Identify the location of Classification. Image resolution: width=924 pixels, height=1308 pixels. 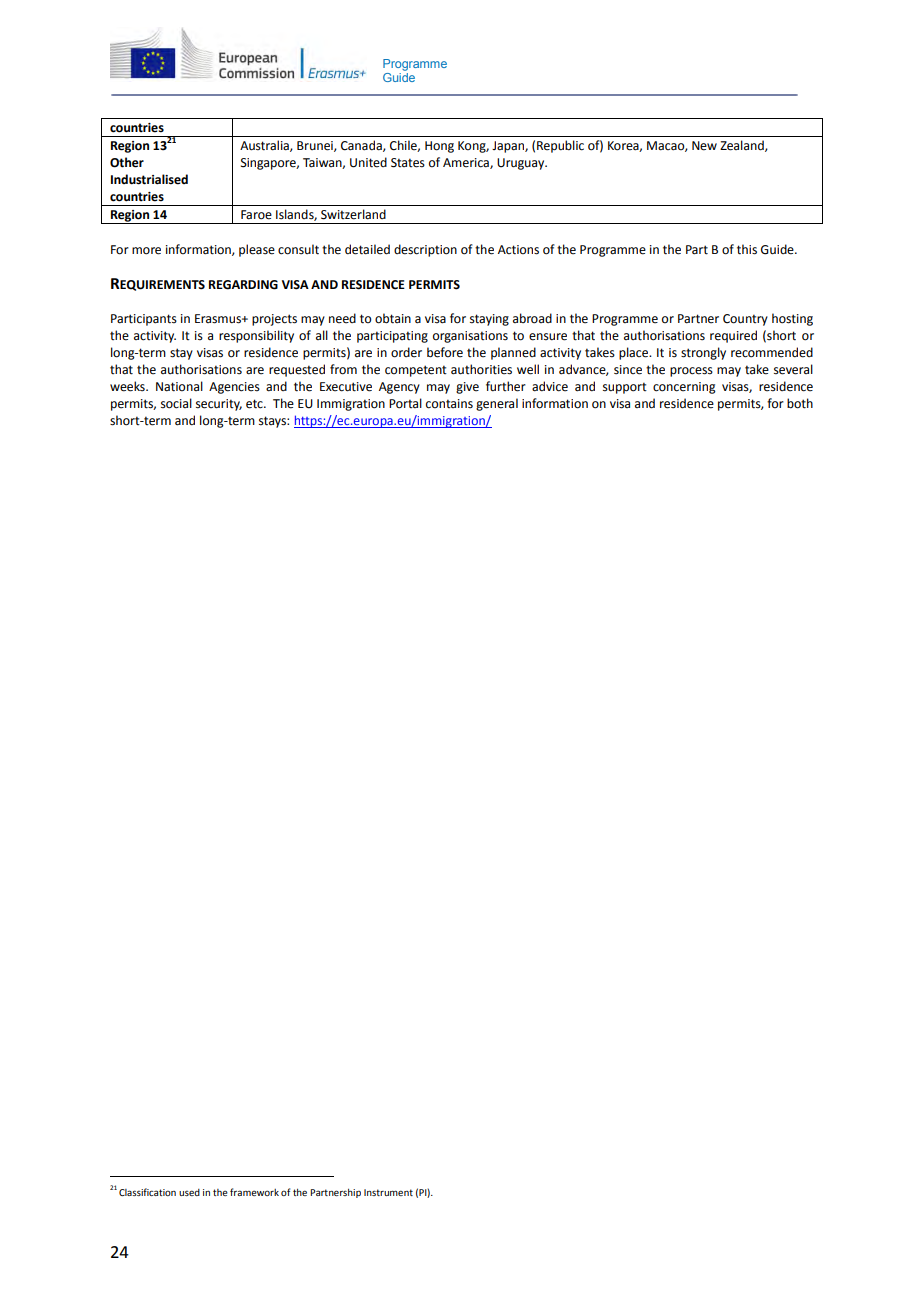
(147, 1192).
